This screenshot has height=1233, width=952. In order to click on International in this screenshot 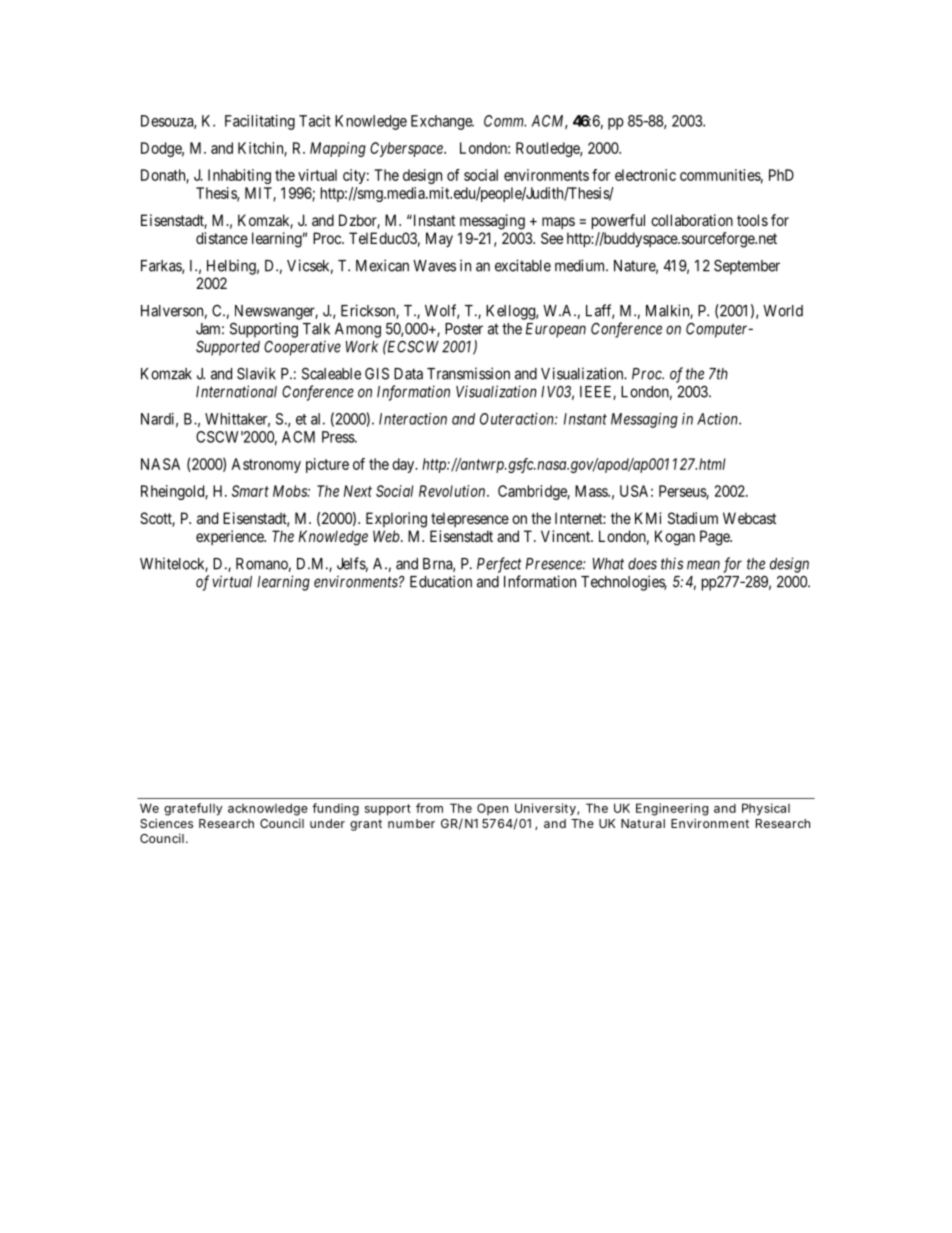, I will do `click(236, 391)`.
